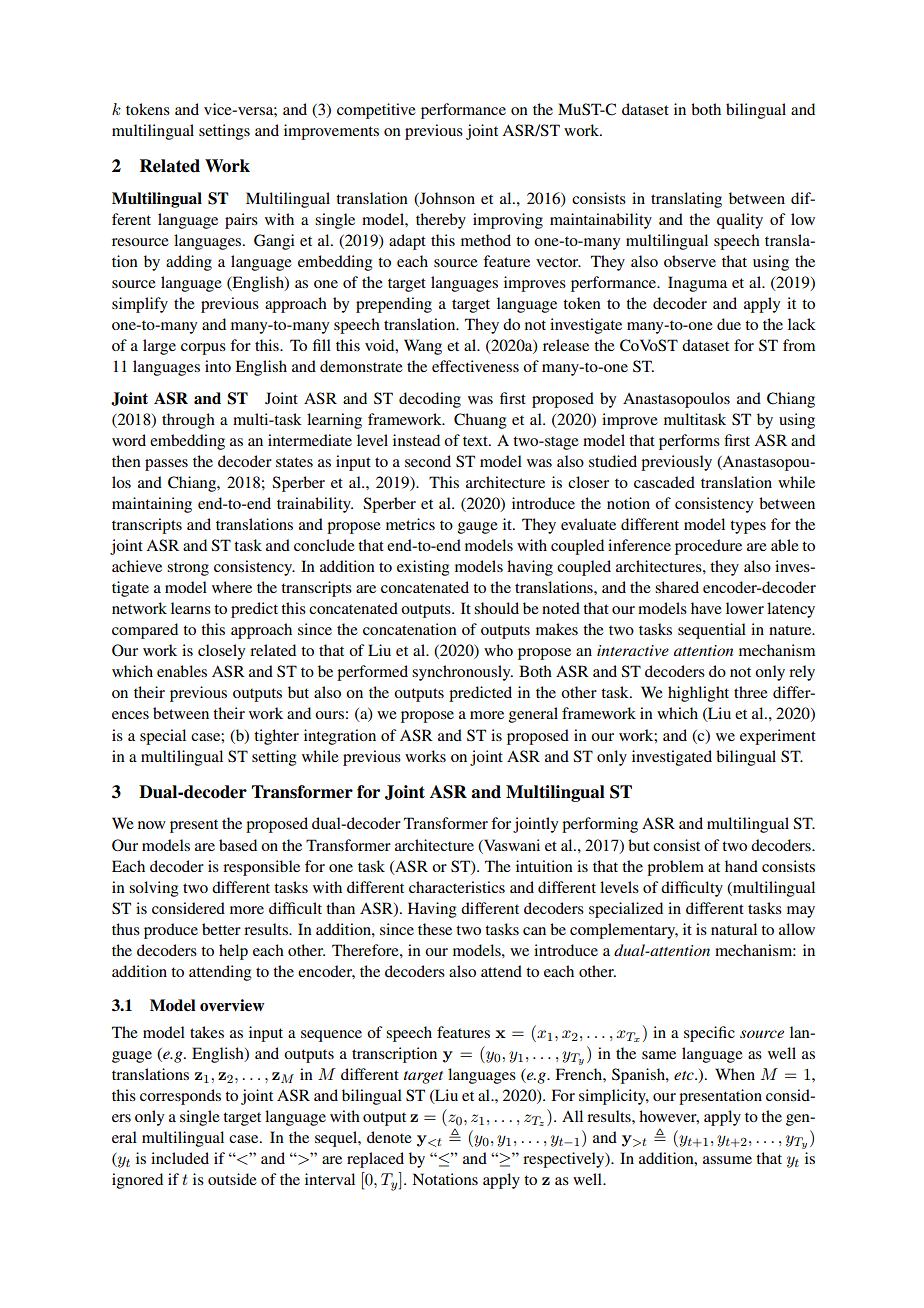 The height and width of the screenshot is (1308, 924). Describe the element at coordinates (689, 442) in the screenshot. I see `performs` at that location.
